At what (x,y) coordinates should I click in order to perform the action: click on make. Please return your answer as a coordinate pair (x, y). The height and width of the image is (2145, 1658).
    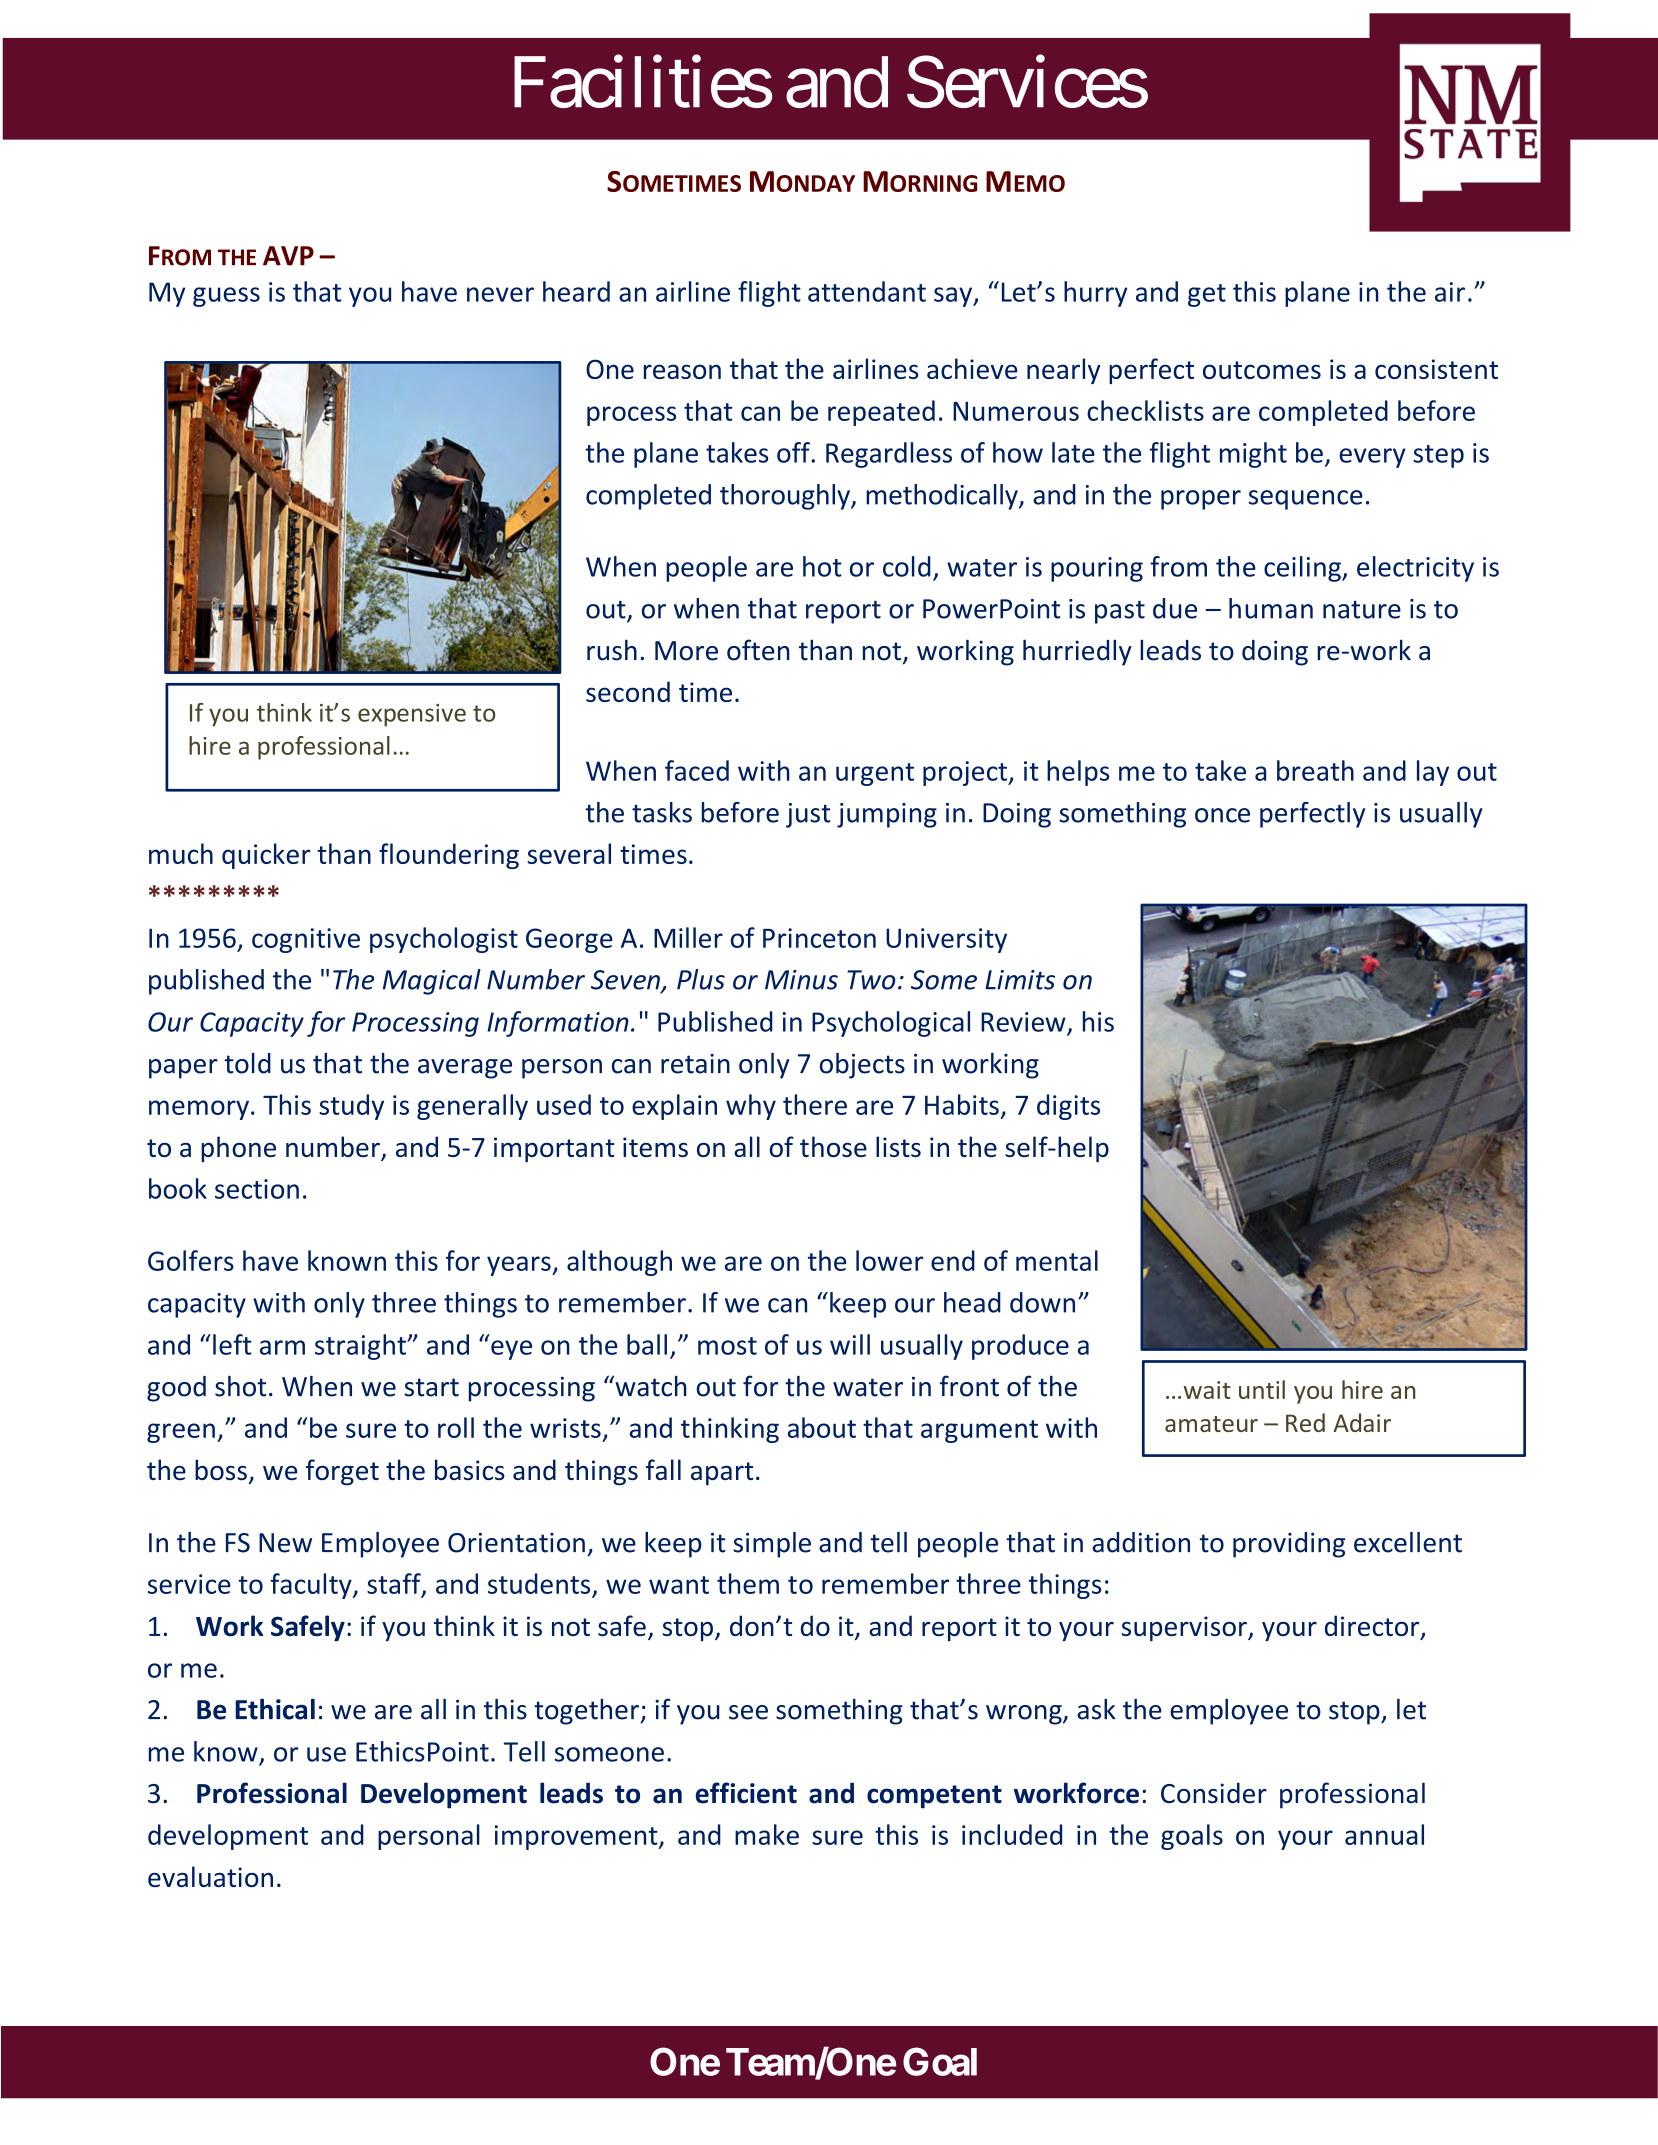
    Looking at the image, I should click on (767, 1834).
